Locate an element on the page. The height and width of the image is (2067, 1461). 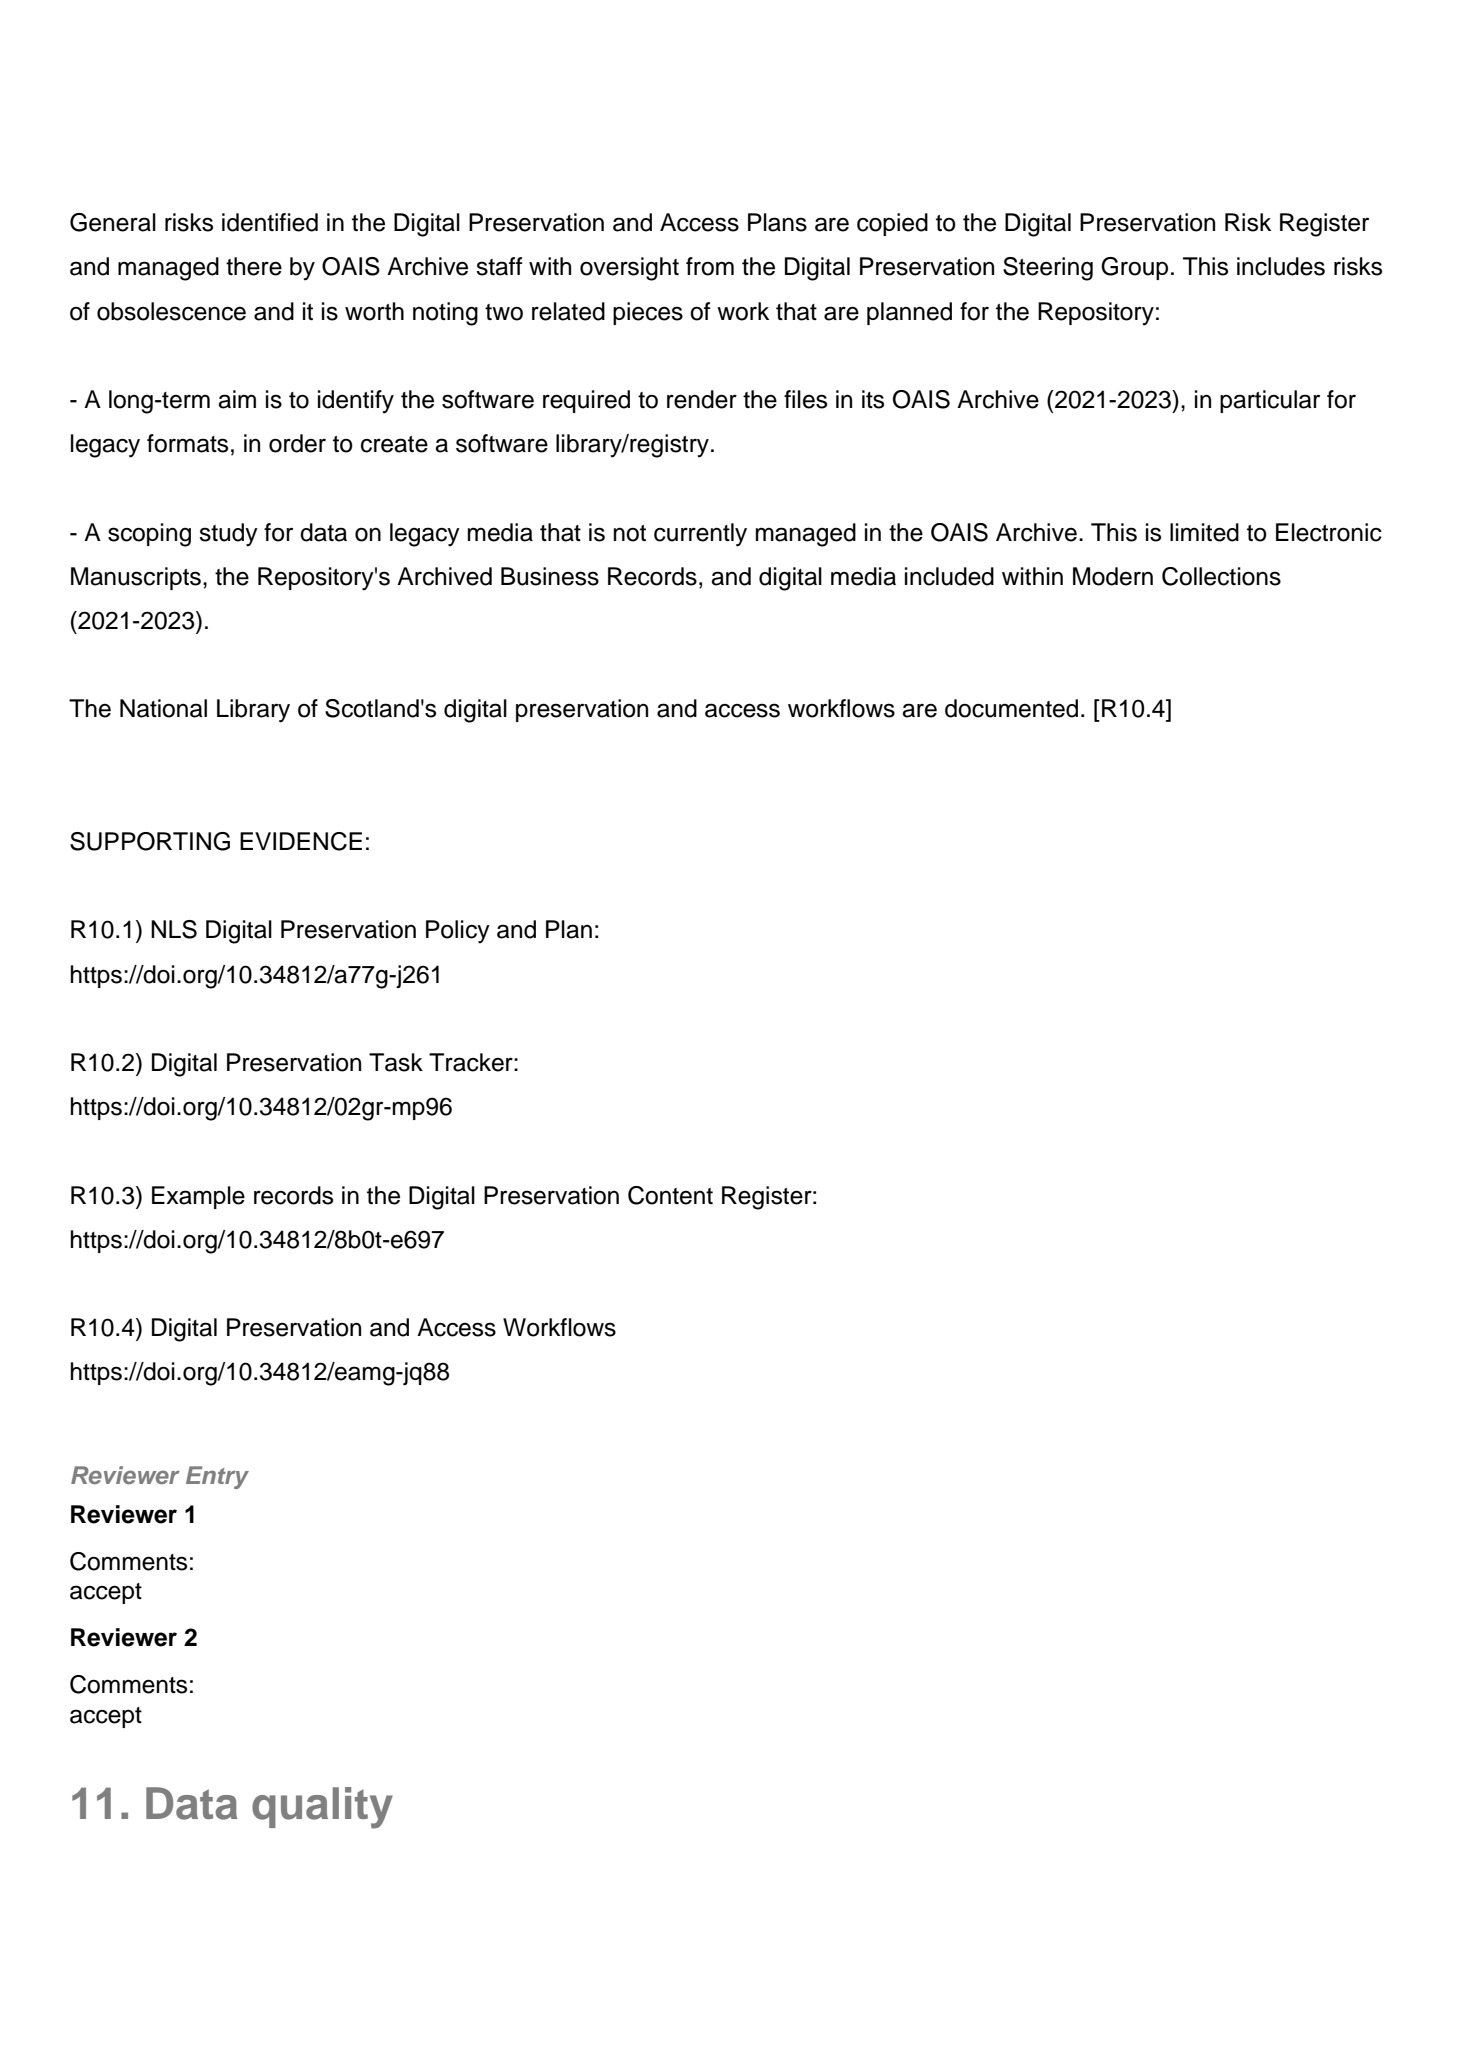
Entry is located at coordinates (217, 1477).
